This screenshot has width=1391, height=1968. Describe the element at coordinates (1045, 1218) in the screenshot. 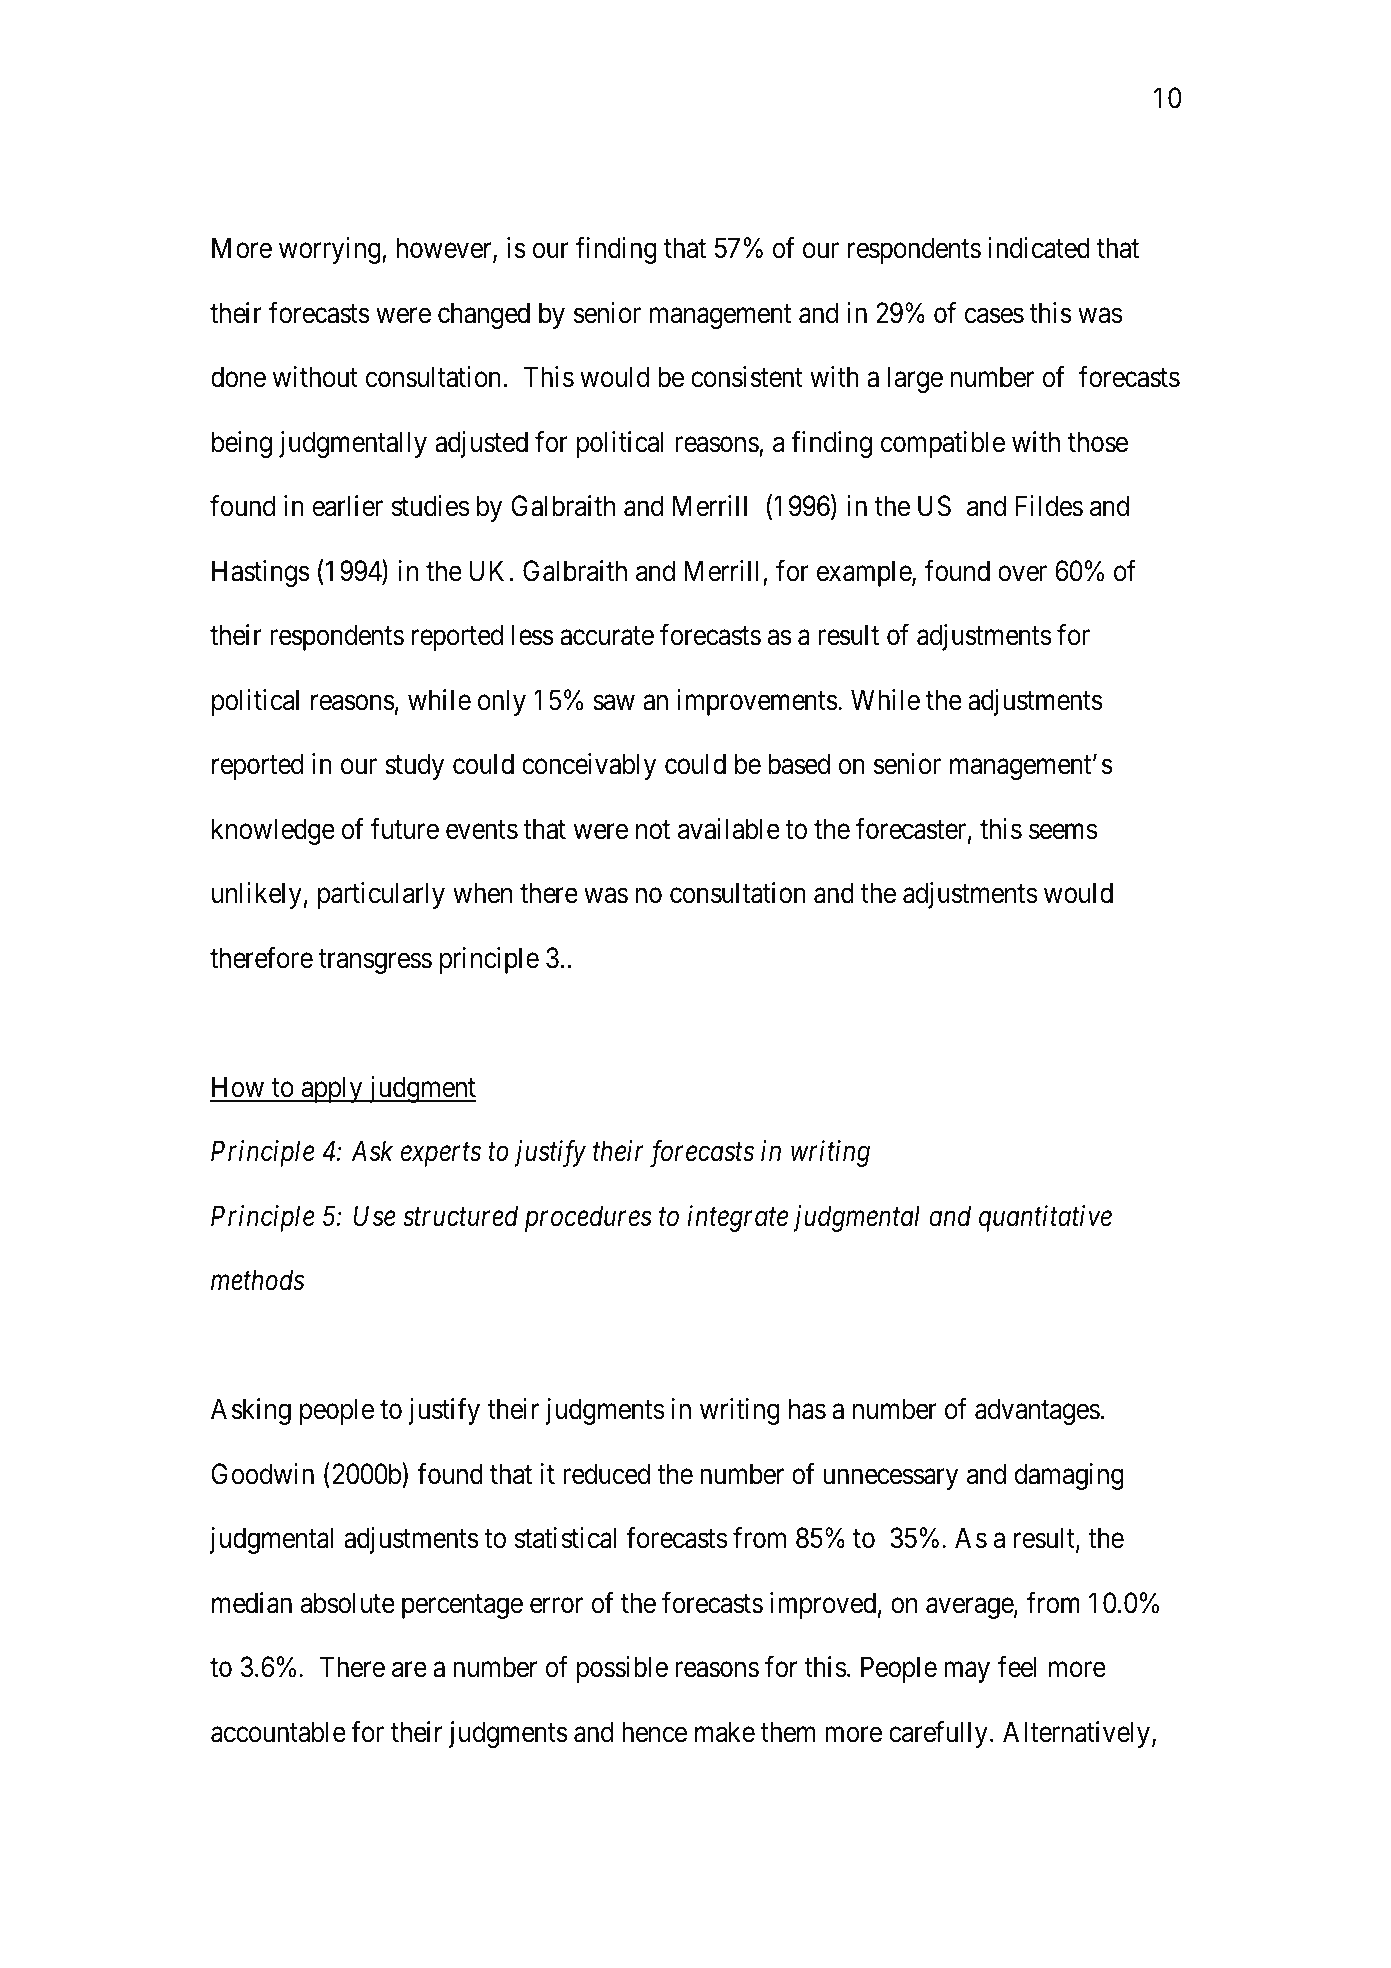

I see `quantitative` at that location.
